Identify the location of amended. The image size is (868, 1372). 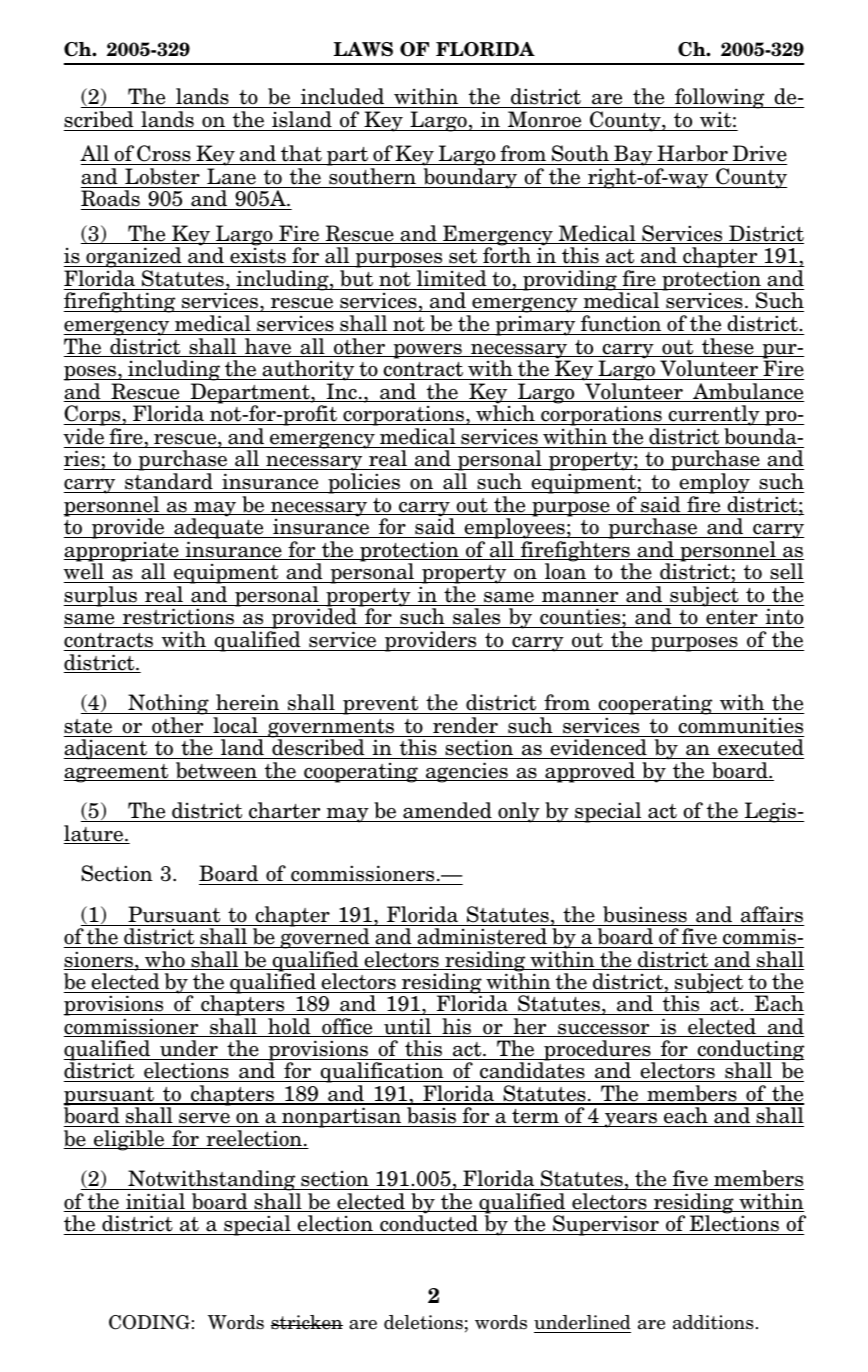
(447, 812).
